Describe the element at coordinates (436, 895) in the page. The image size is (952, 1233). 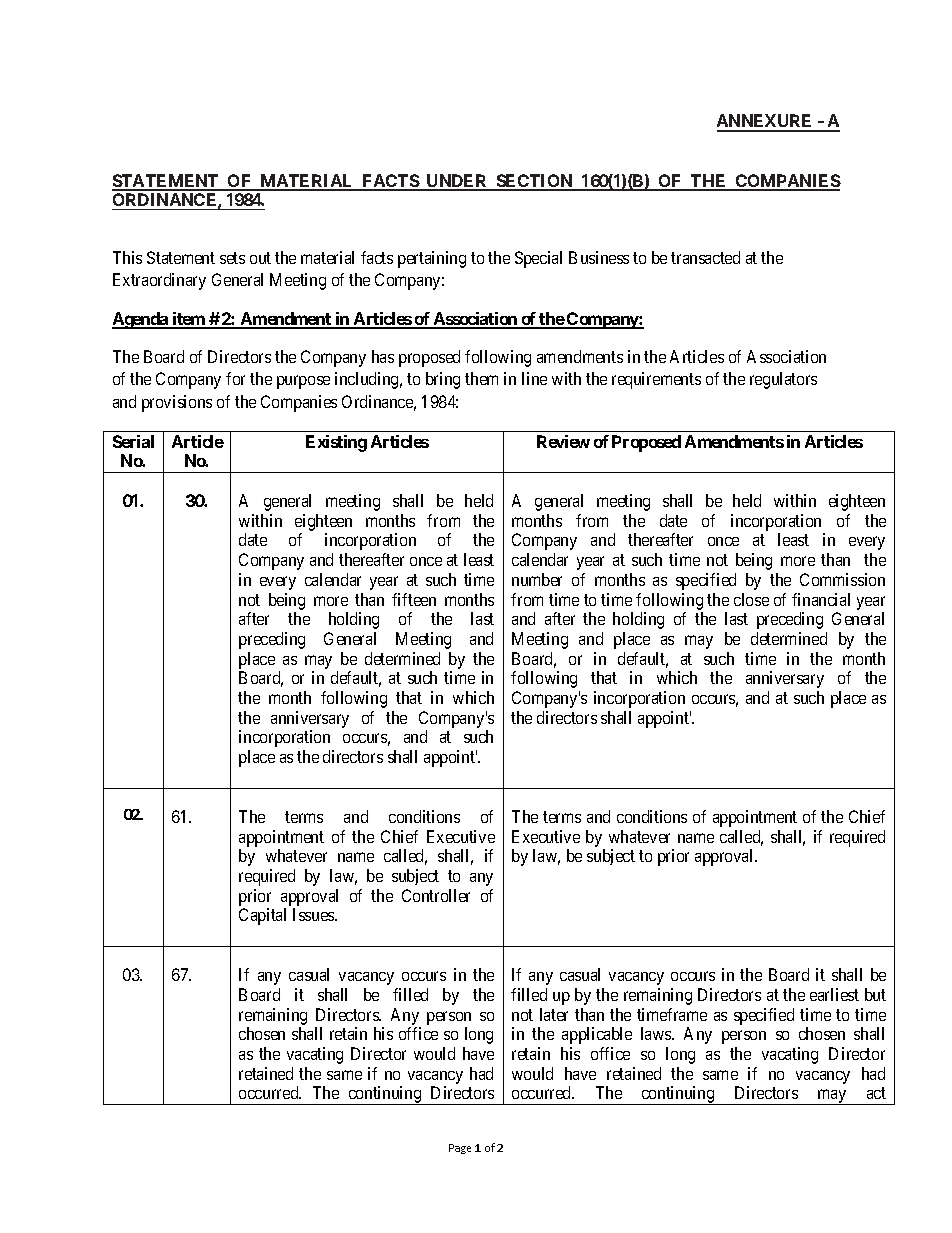
I see `Controller` at that location.
